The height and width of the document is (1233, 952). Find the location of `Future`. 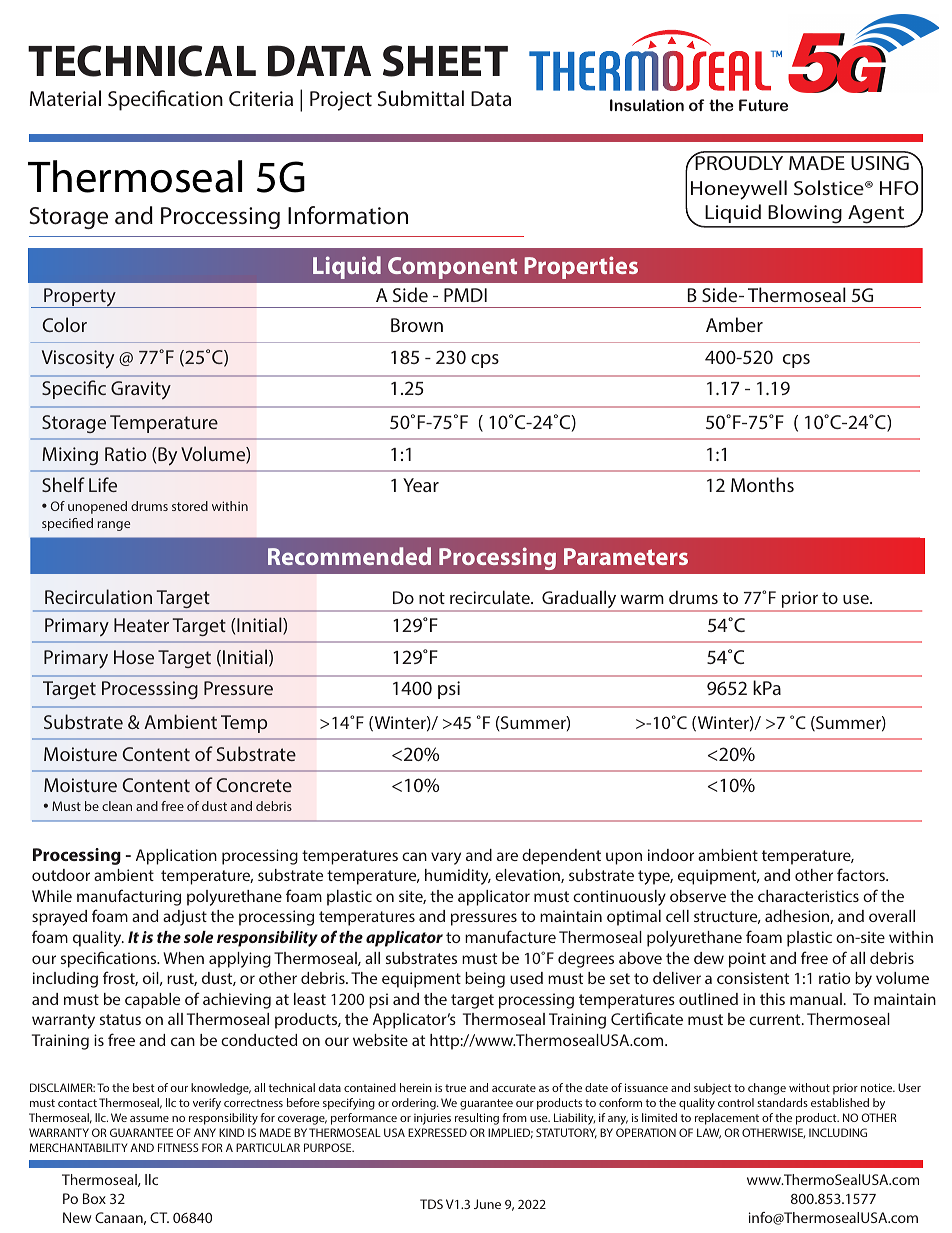

Future is located at coordinates (763, 105).
